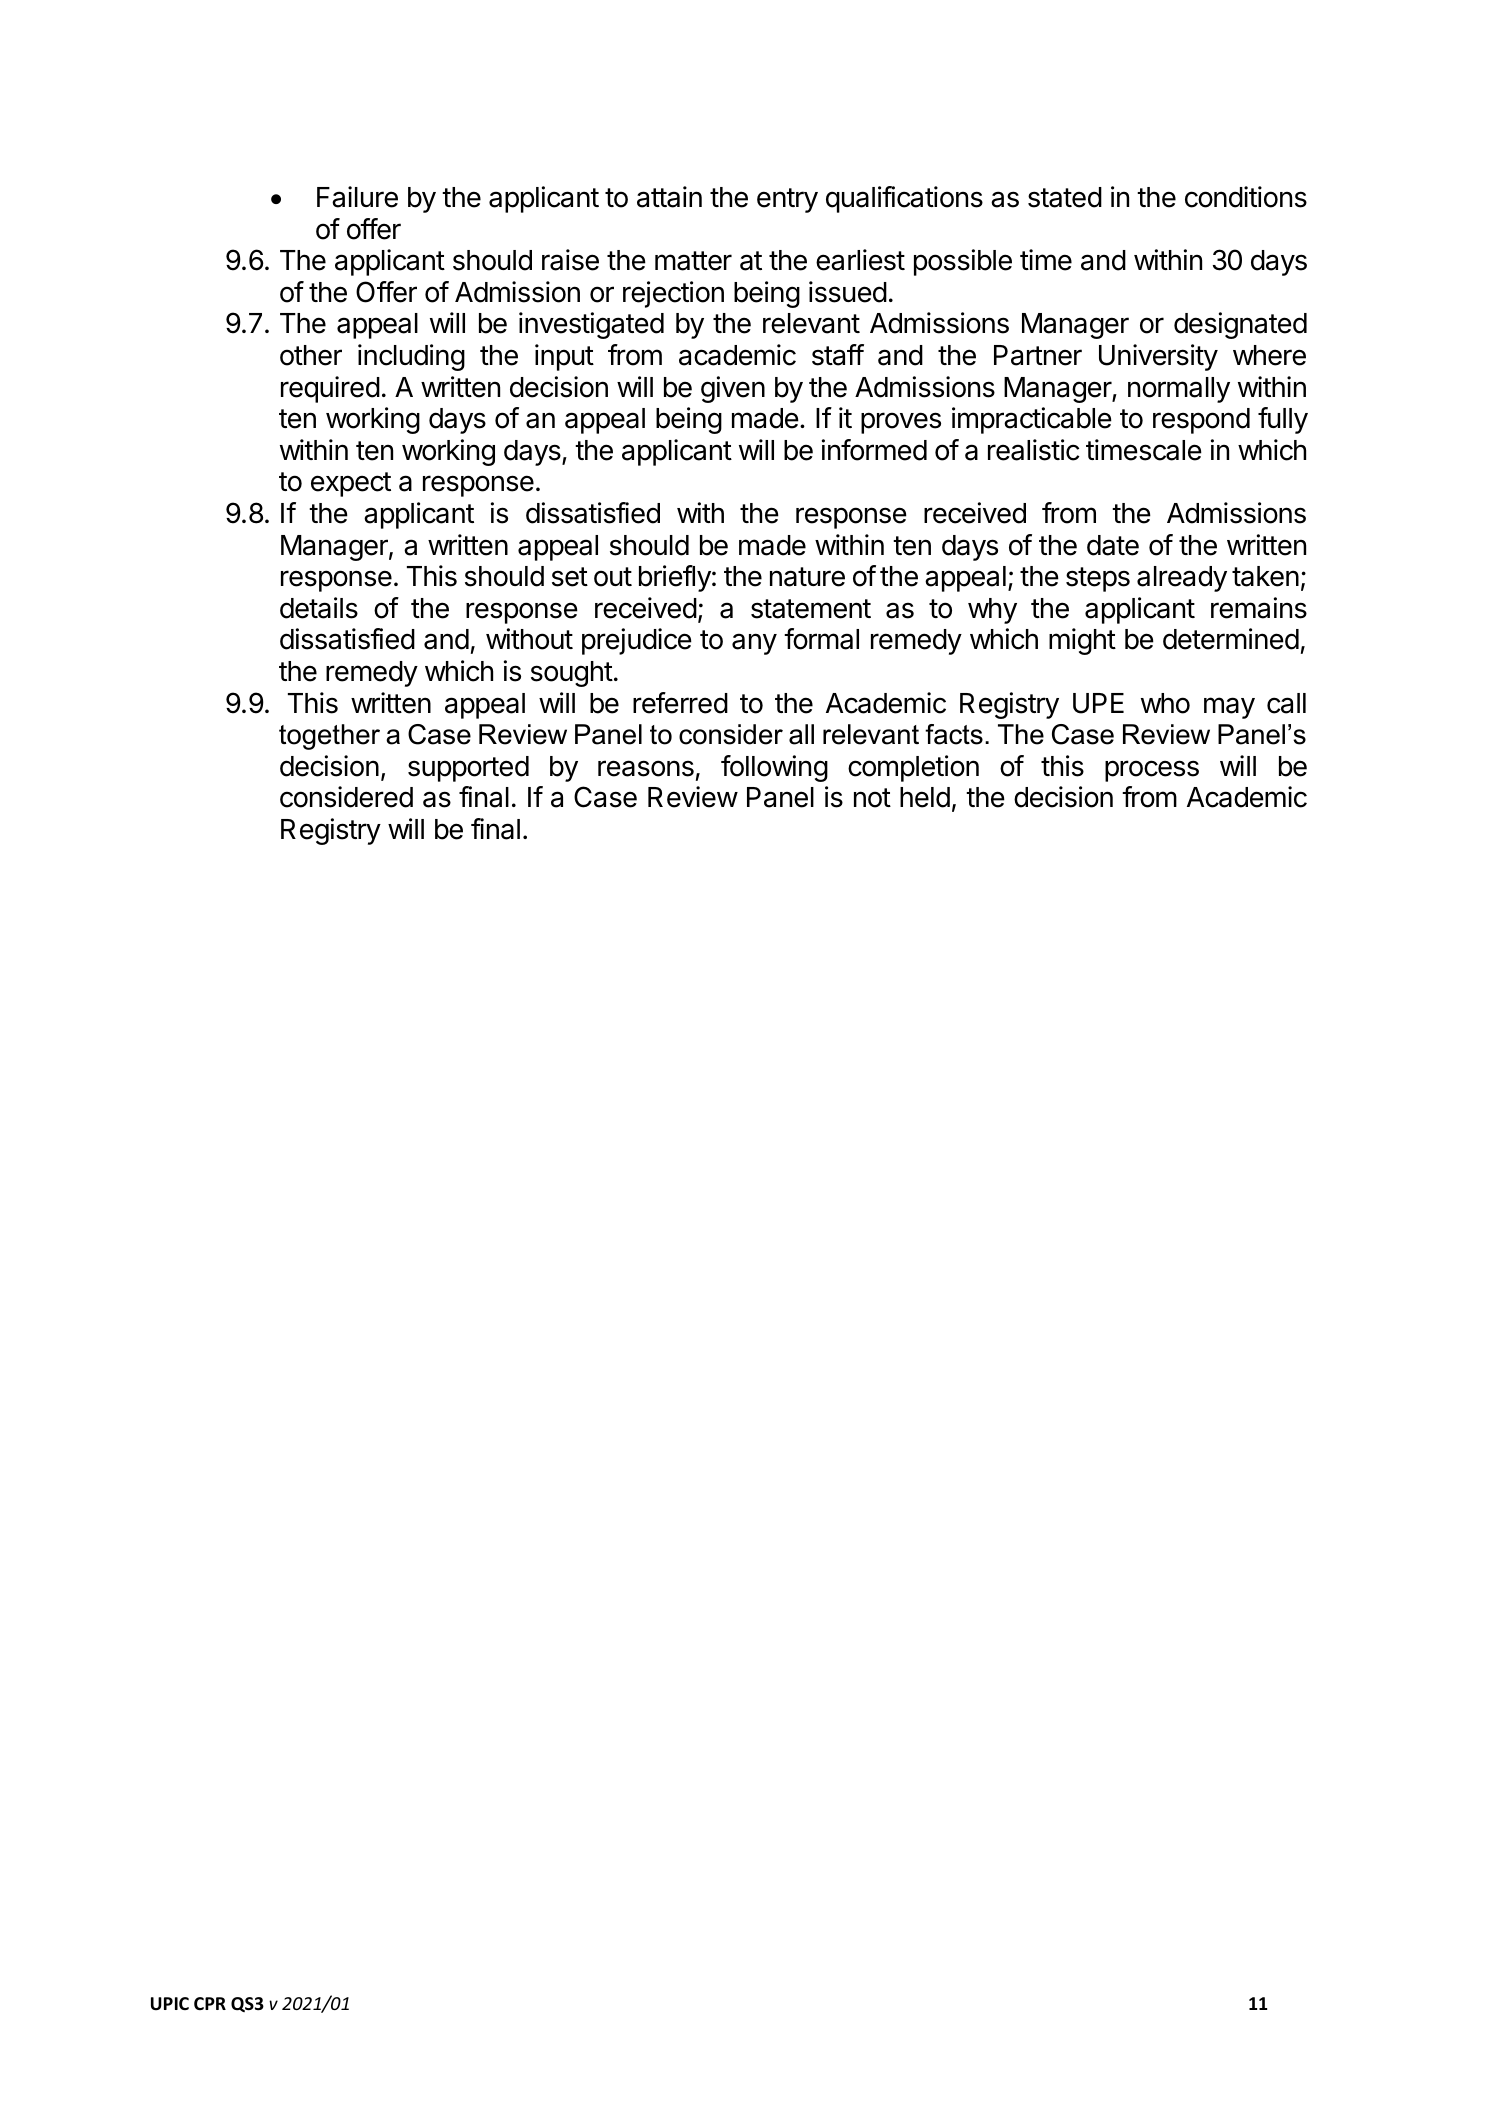 This screenshot has height=2103, width=1487. What do you see at coordinates (872, 798) in the screenshot?
I see `not` at bounding box center [872, 798].
